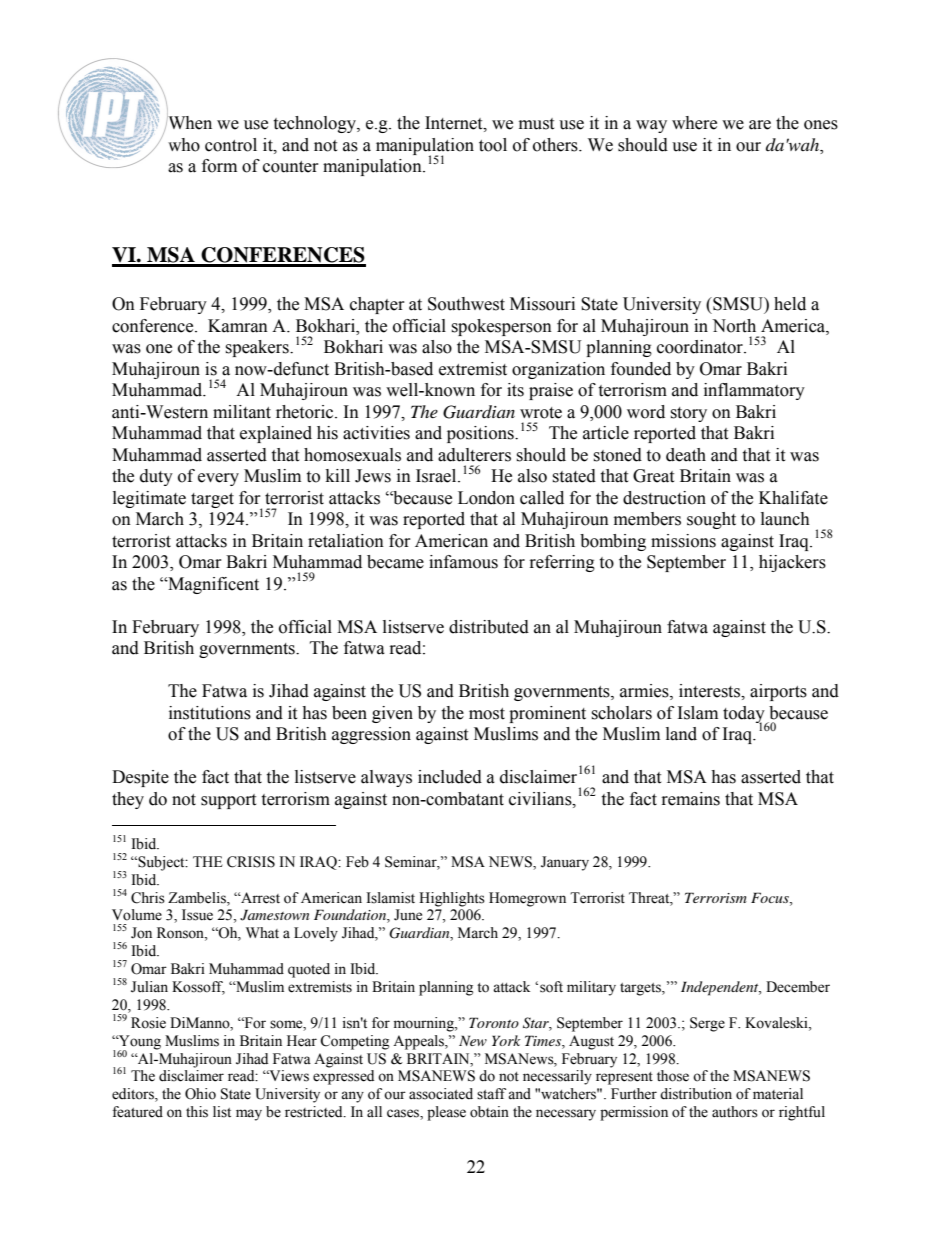  I want to click on Ohio, so click(200, 1094).
